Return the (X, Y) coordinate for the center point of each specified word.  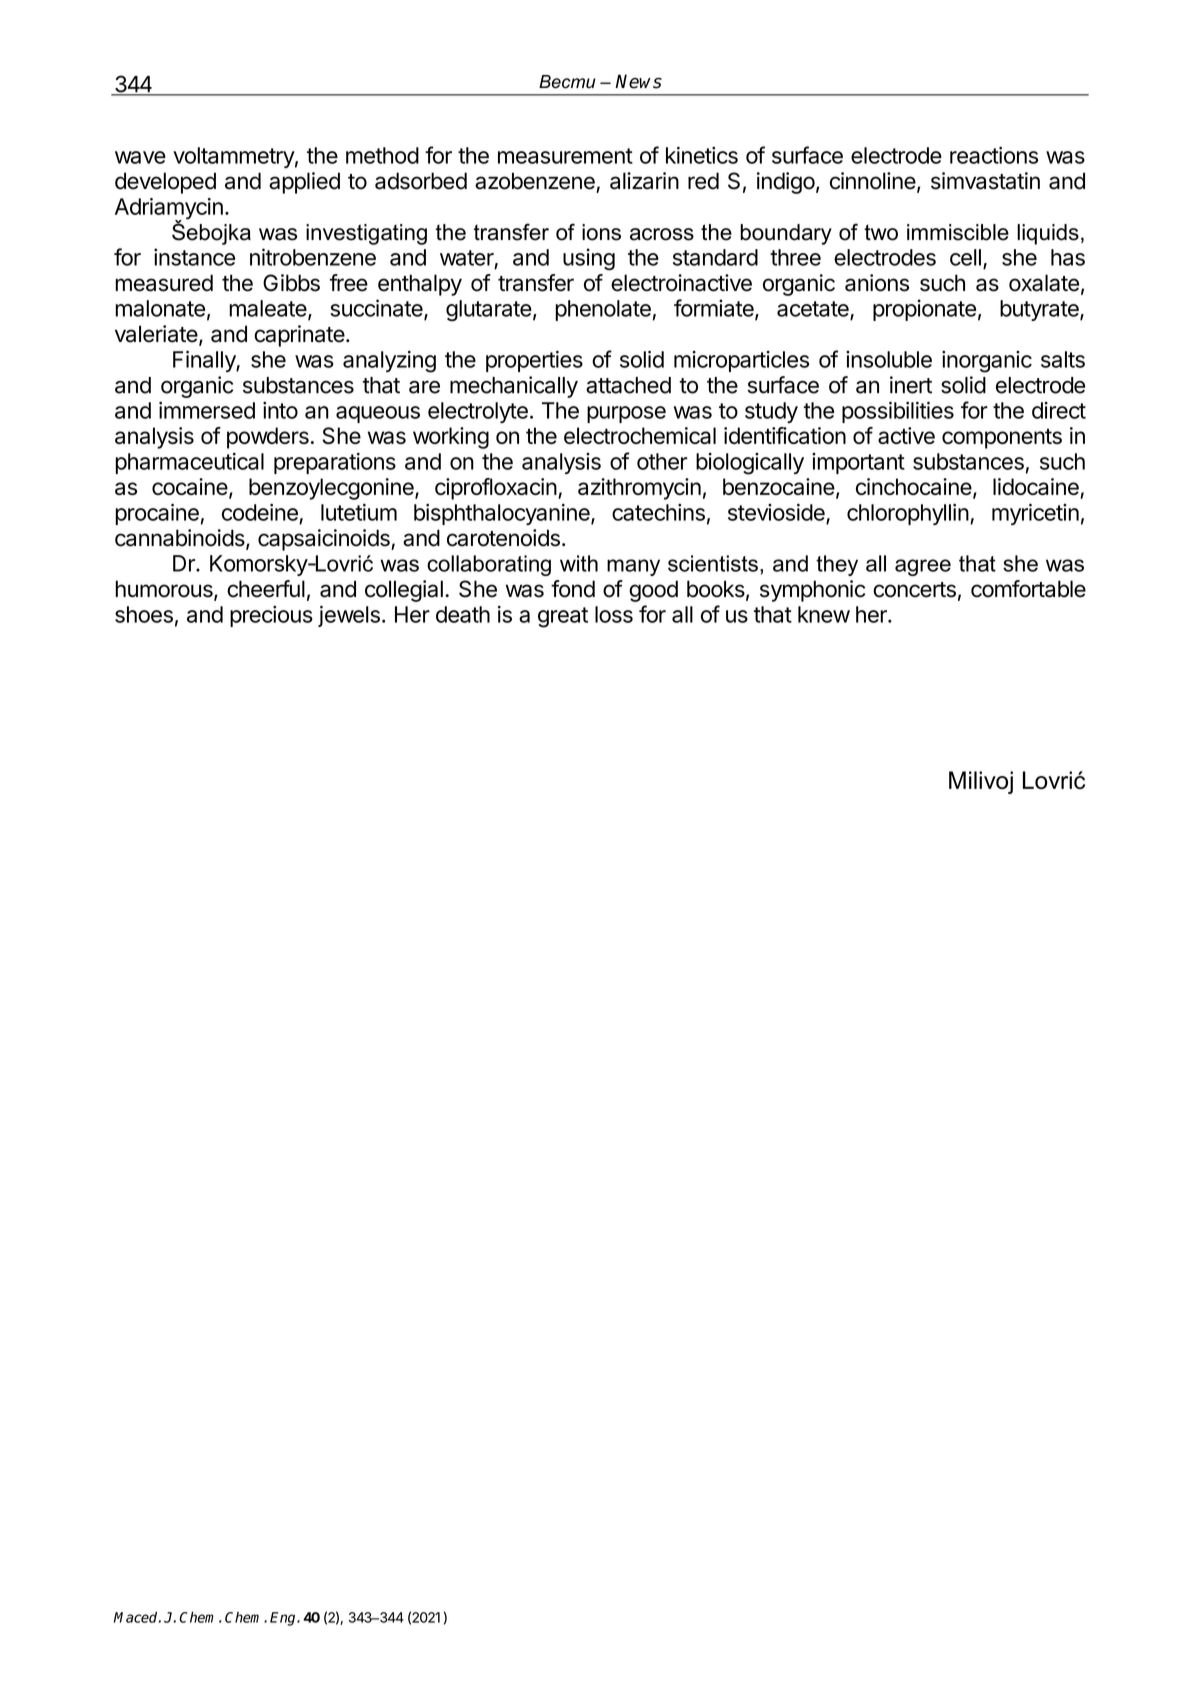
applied (304, 183)
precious (271, 616)
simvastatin (985, 181)
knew (824, 614)
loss (614, 614)
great (563, 617)
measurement (565, 156)
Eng (284, 1619)
